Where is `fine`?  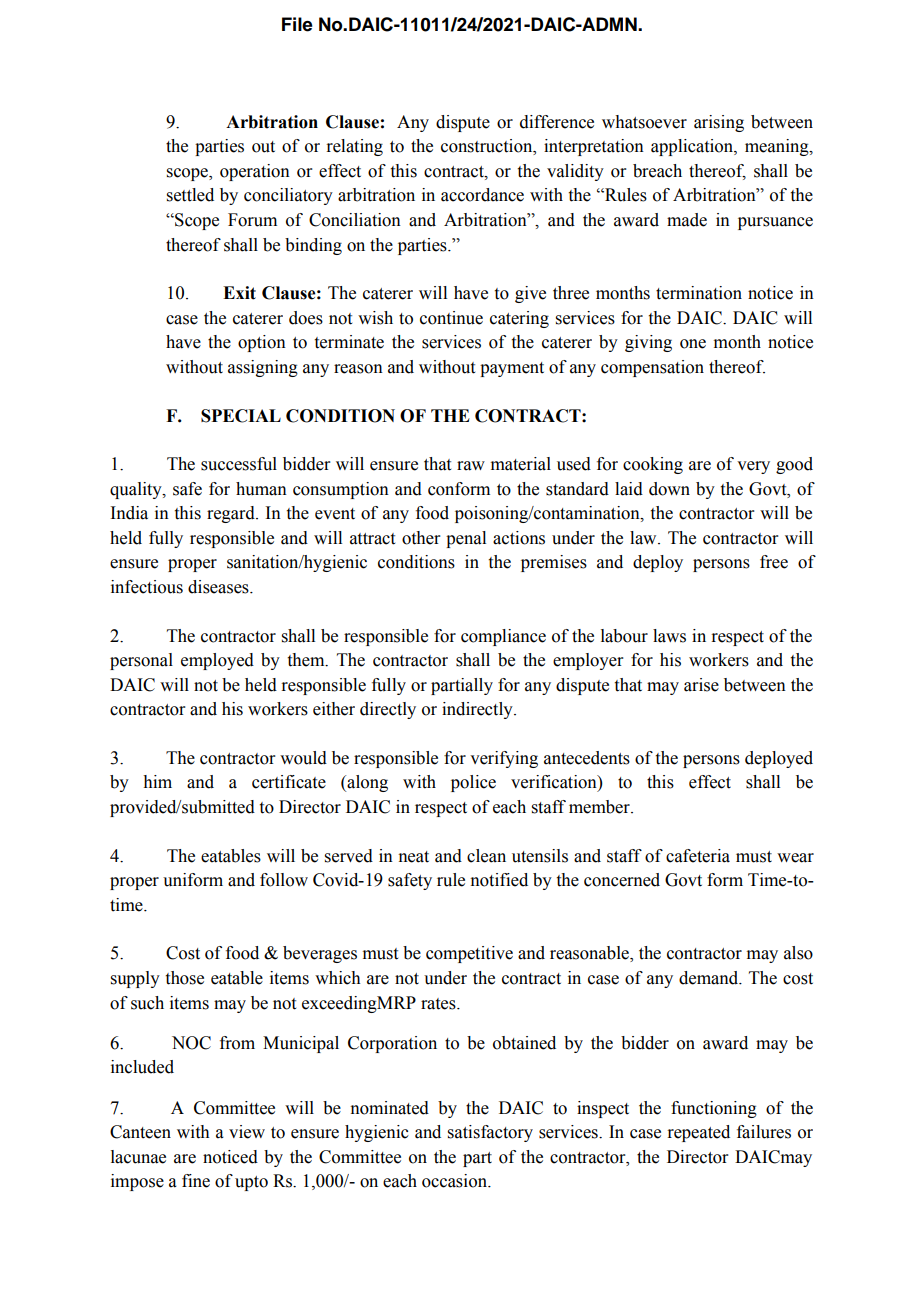
fine is located at coordinates (196, 1181).
